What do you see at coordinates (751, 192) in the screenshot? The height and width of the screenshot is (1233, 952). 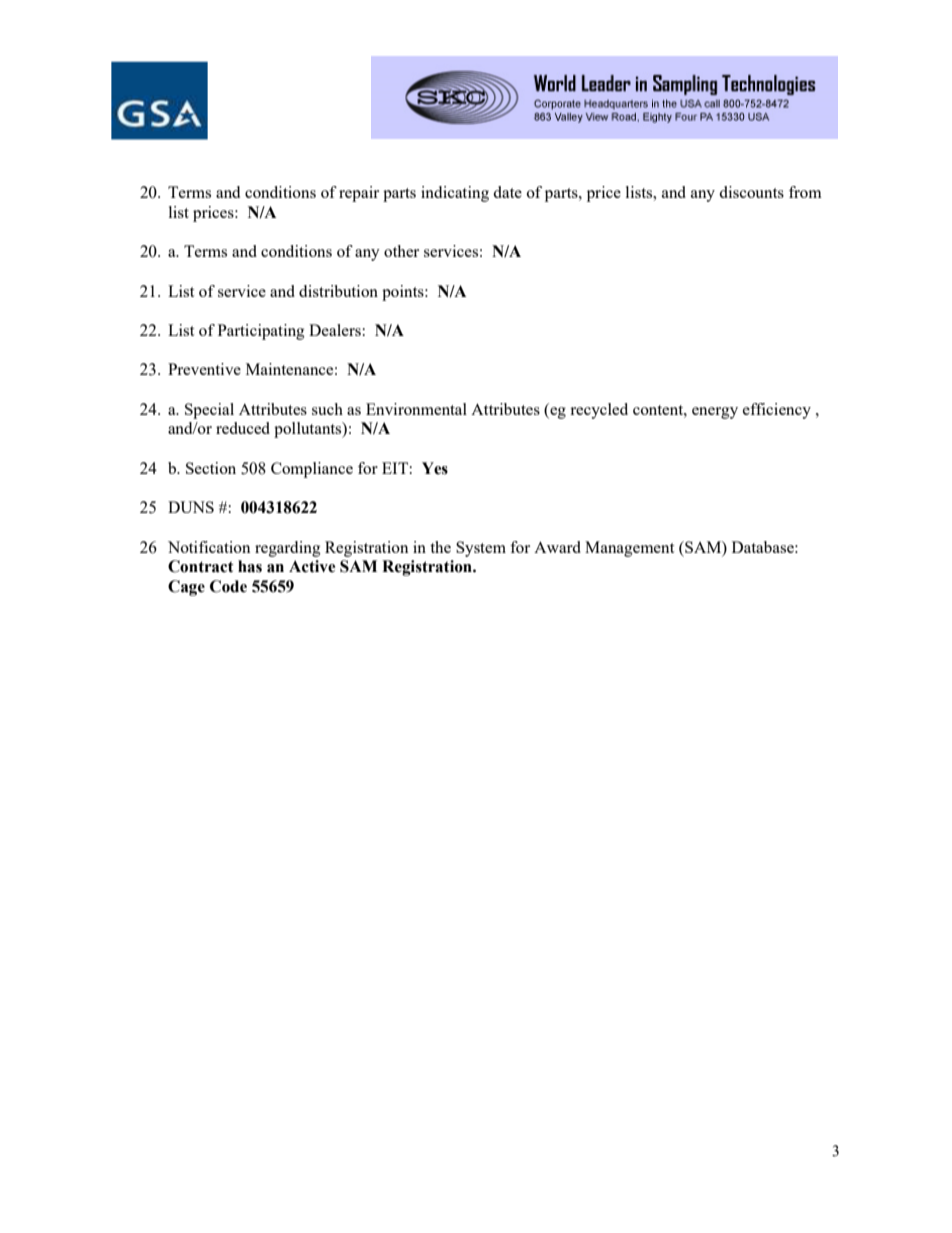 I see `discounts` at bounding box center [751, 192].
